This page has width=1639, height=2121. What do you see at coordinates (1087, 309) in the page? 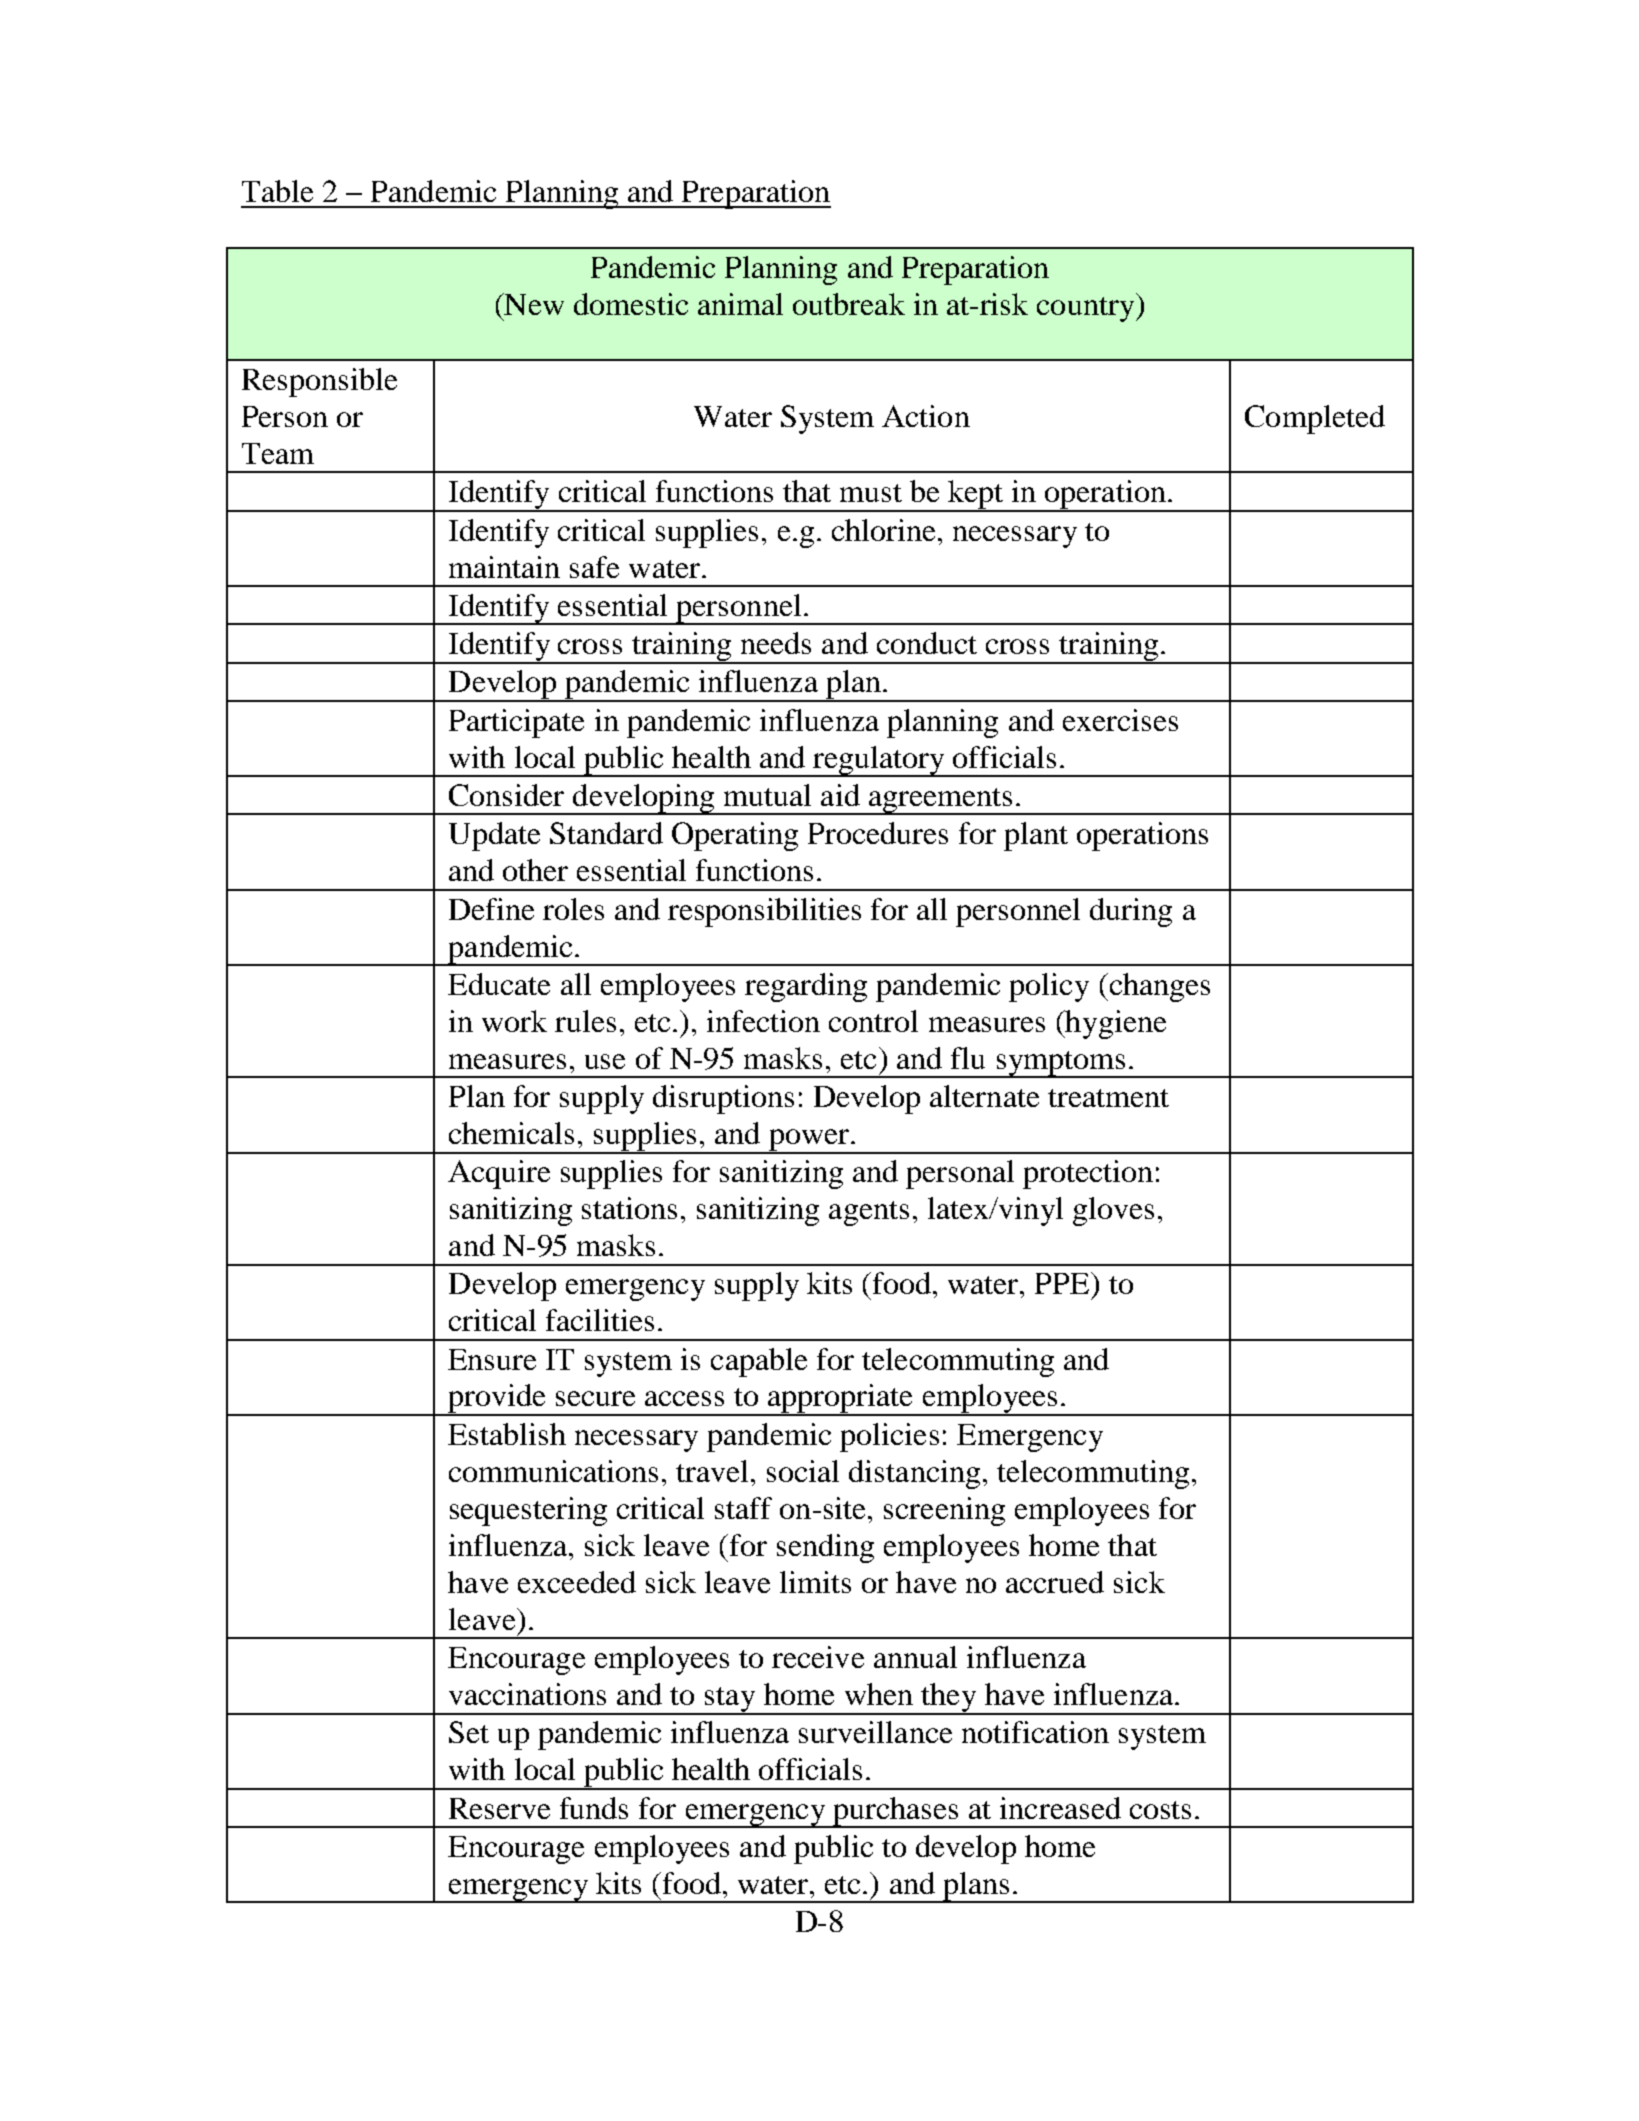
I see `country` at bounding box center [1087, 309].
